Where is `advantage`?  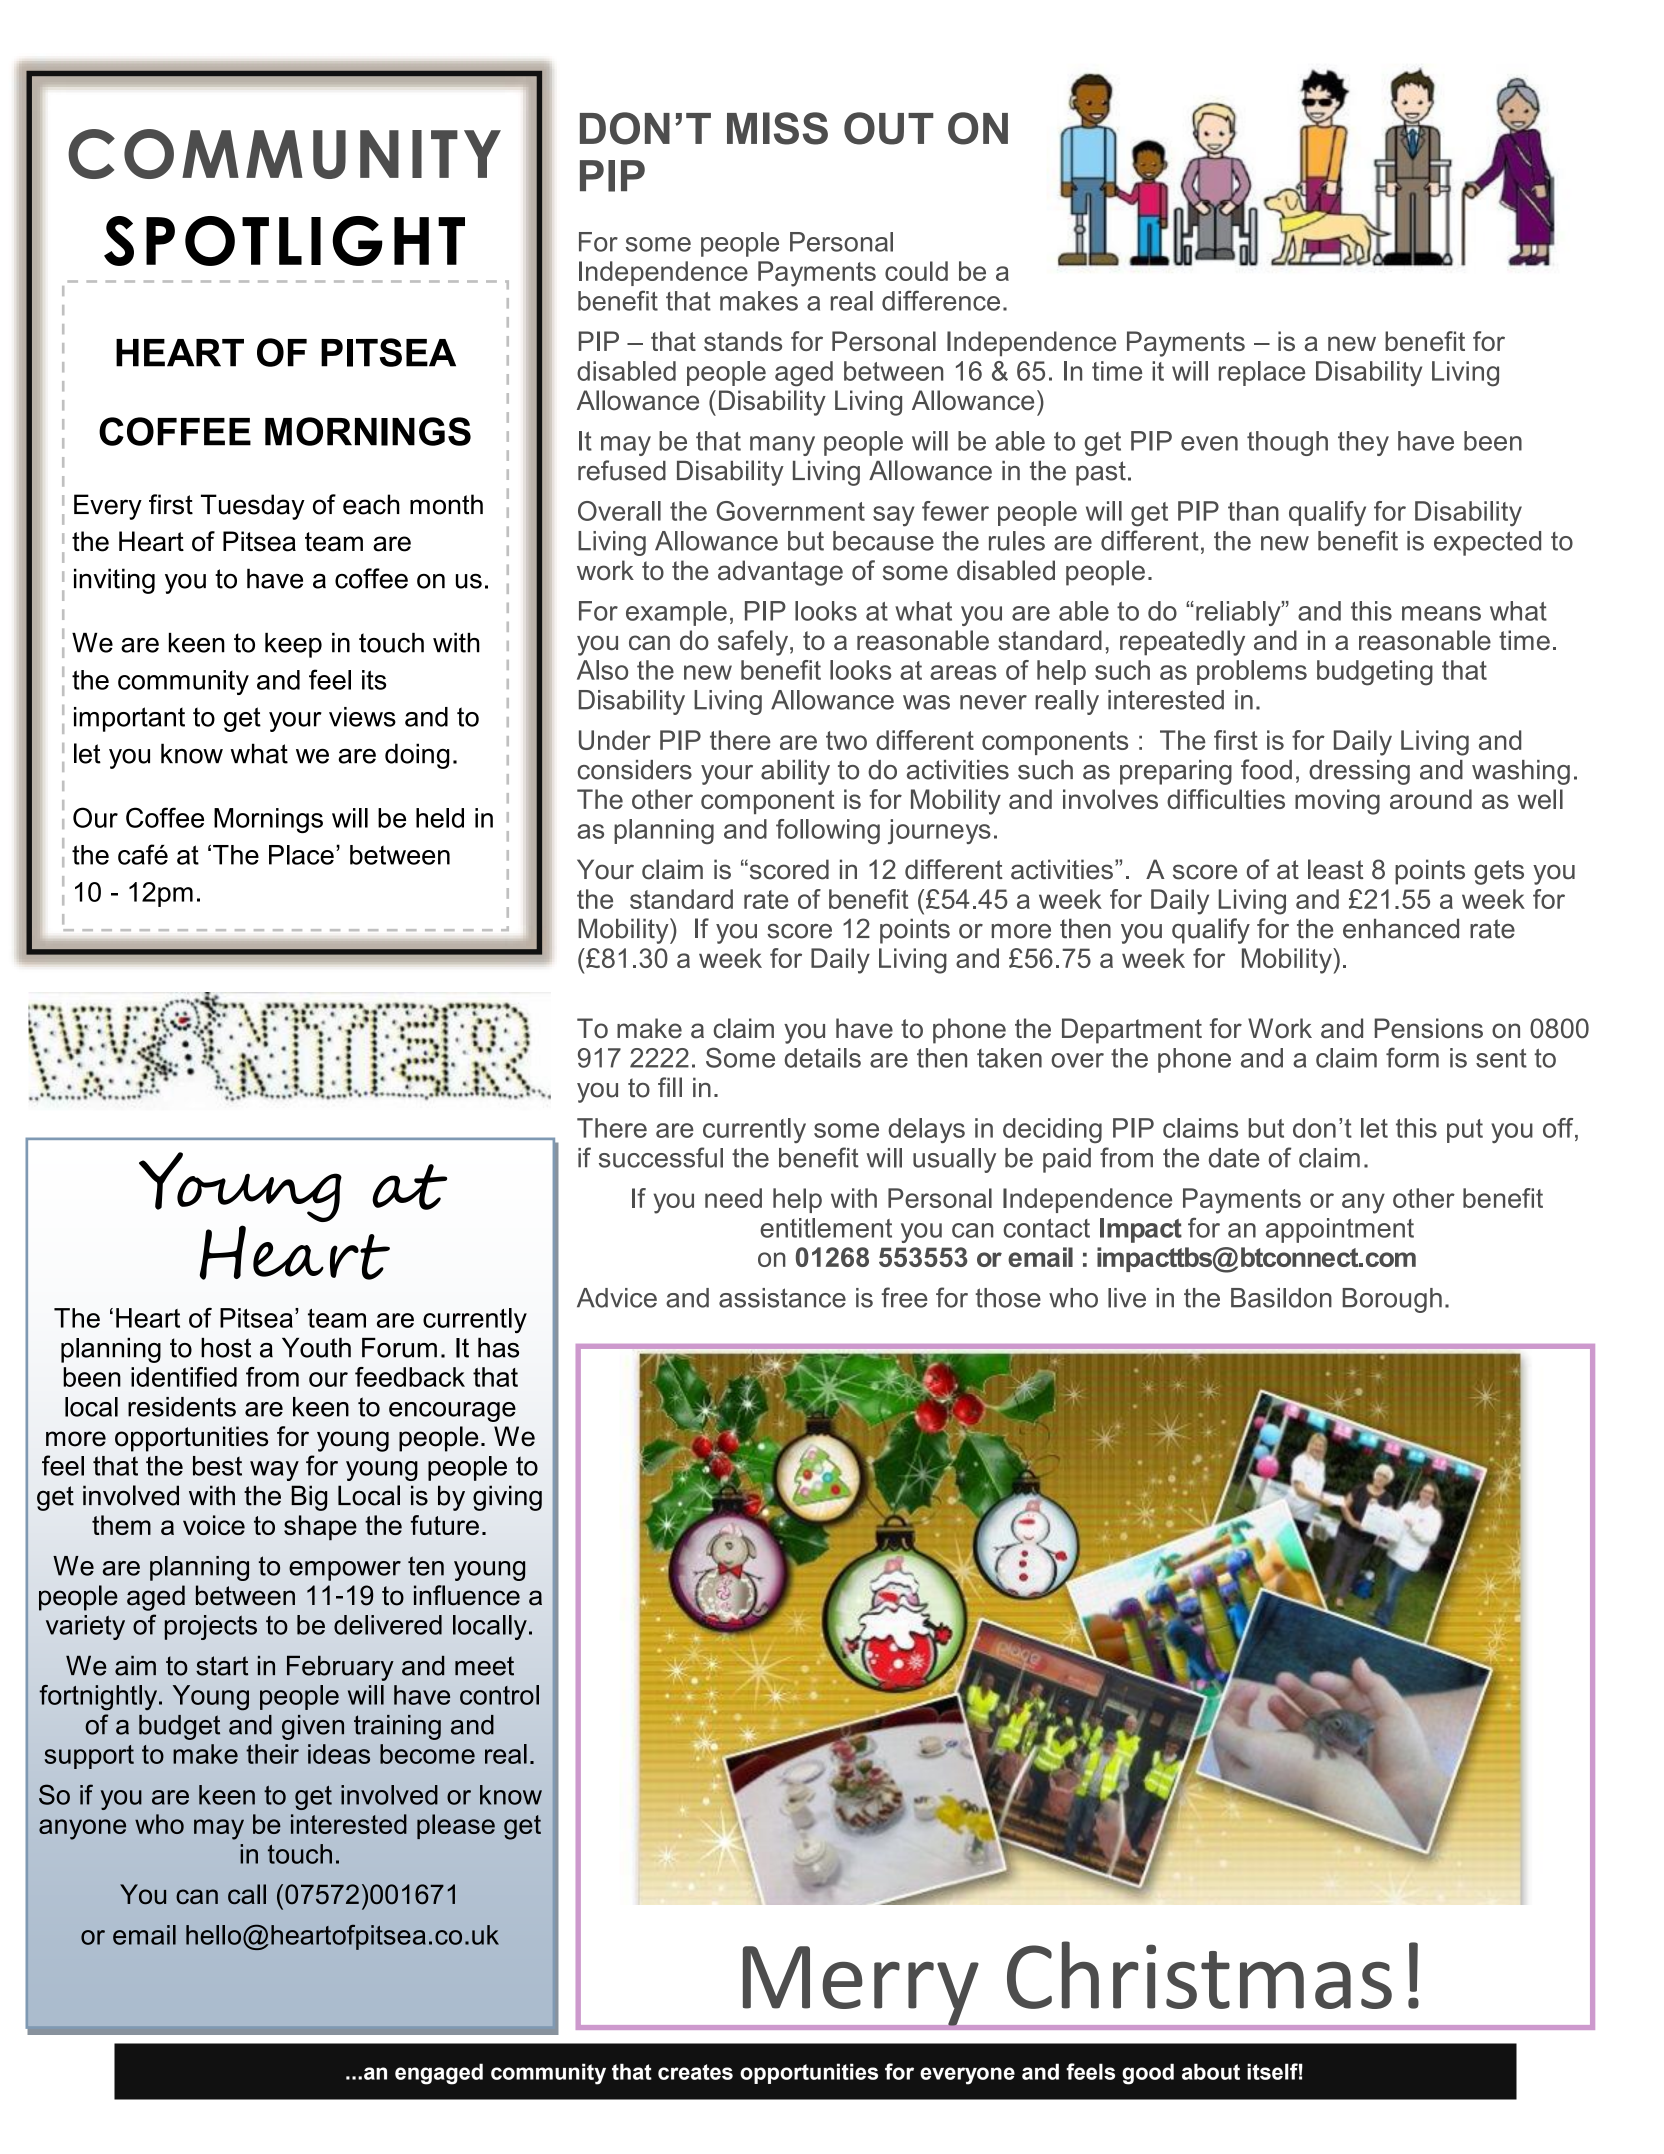 advantage is located at coordinates (780, 573).
